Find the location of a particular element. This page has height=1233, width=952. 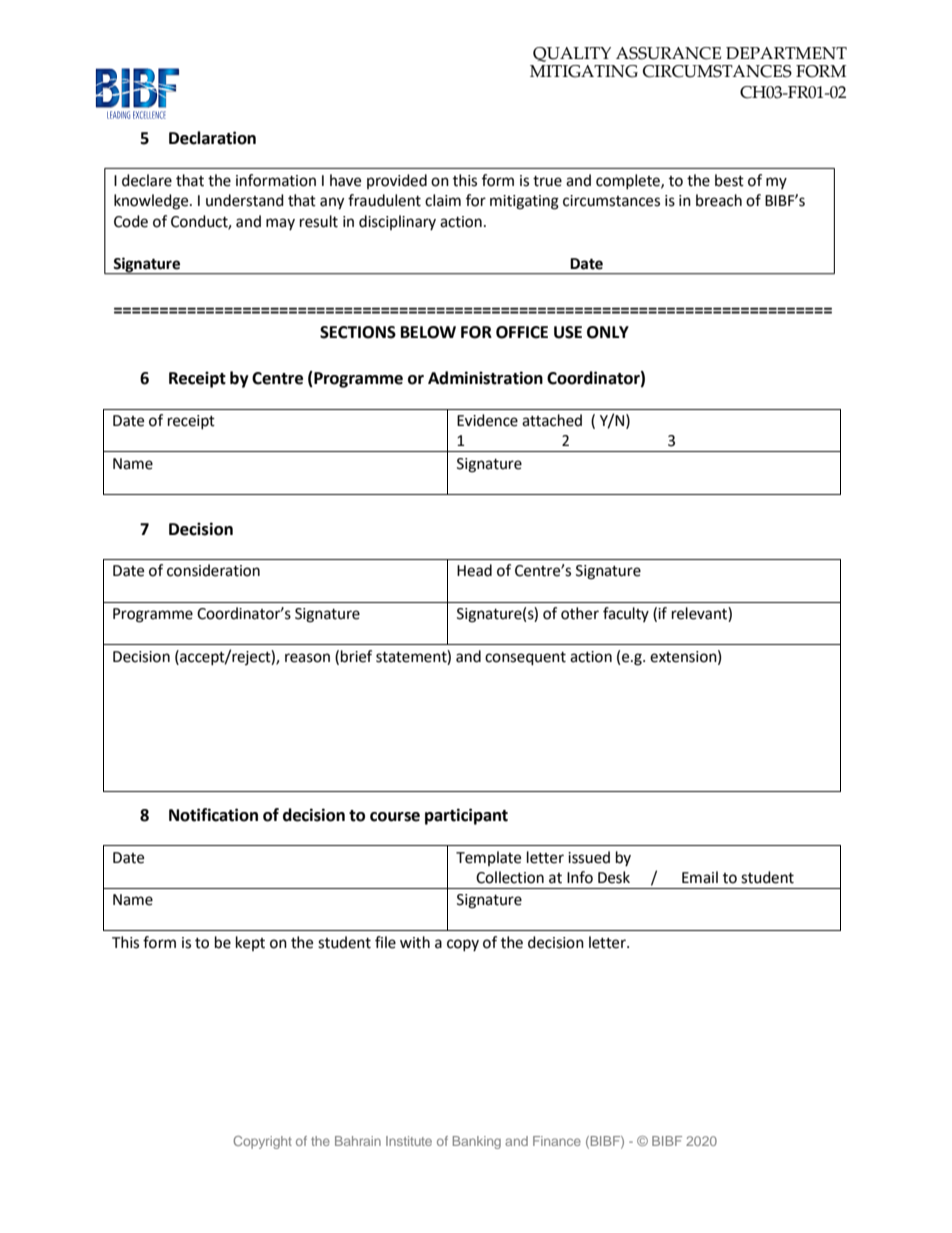

Banking is located at coordinates (477, 1142).
